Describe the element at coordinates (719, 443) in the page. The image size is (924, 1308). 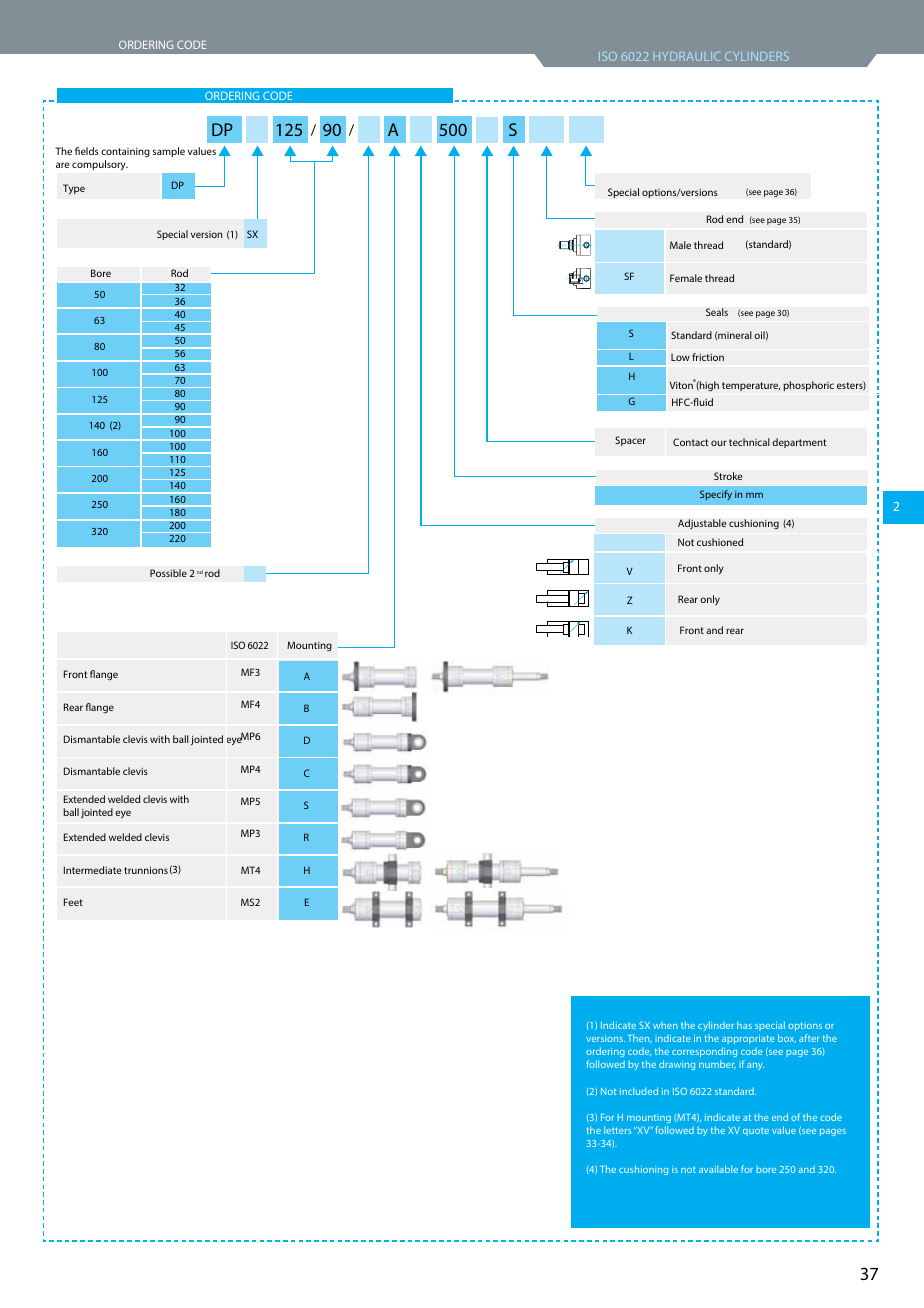
I see `our` at that location.
